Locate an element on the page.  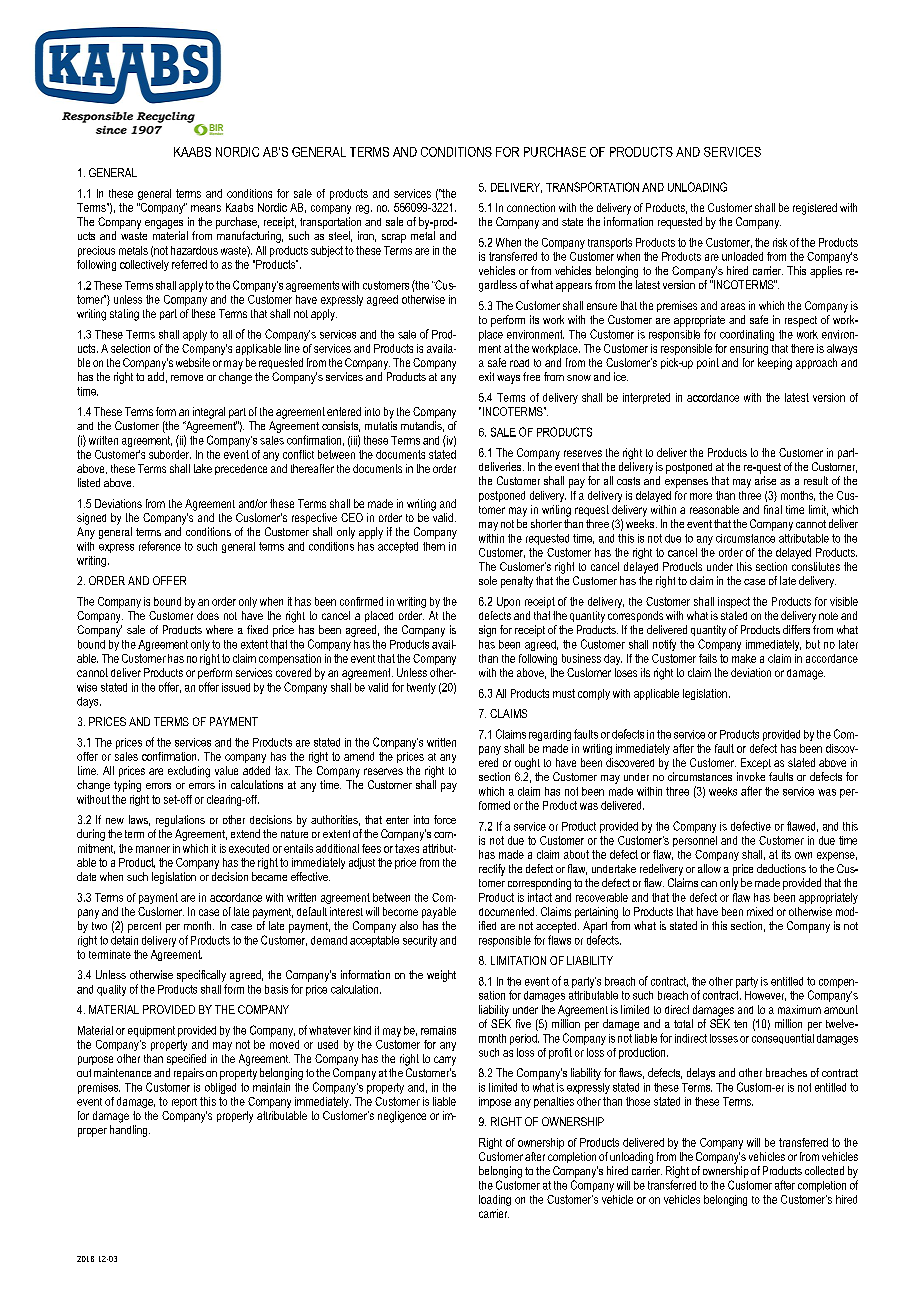
scrap is located at coordinates (394, 238).
